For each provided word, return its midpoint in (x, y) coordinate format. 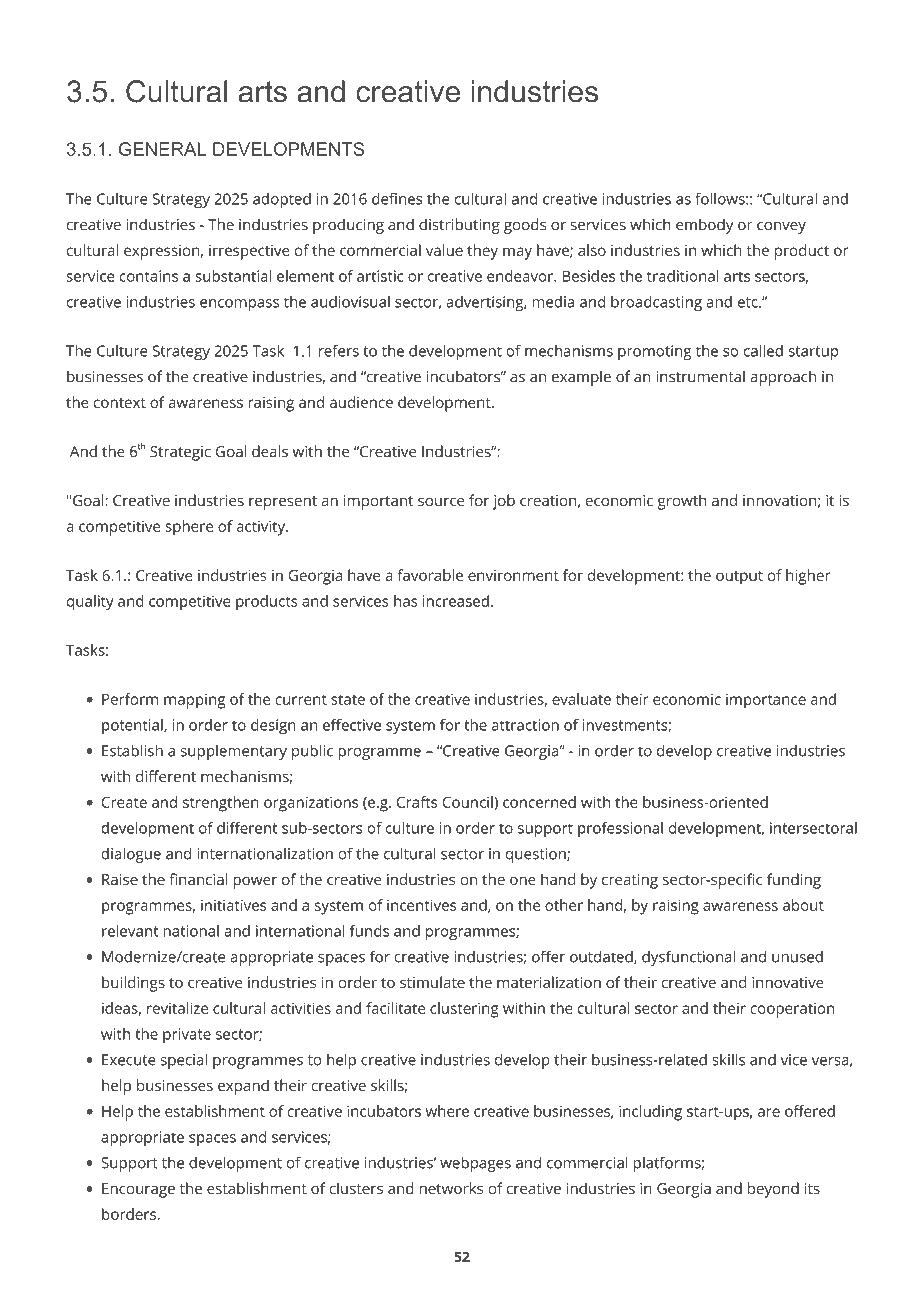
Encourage (138, 1190)
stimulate (432, 982)
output (739, 578)
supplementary (234, 752)
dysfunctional (688, 958)
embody (704, 226)
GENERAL (162, 149)
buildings (133, 984)
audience (361, 402)
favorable (430, 575)
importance (766, 701)
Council (468, 802)
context (120, 403)
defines (397, 199)
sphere (189, 528)
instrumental (700, 376)
